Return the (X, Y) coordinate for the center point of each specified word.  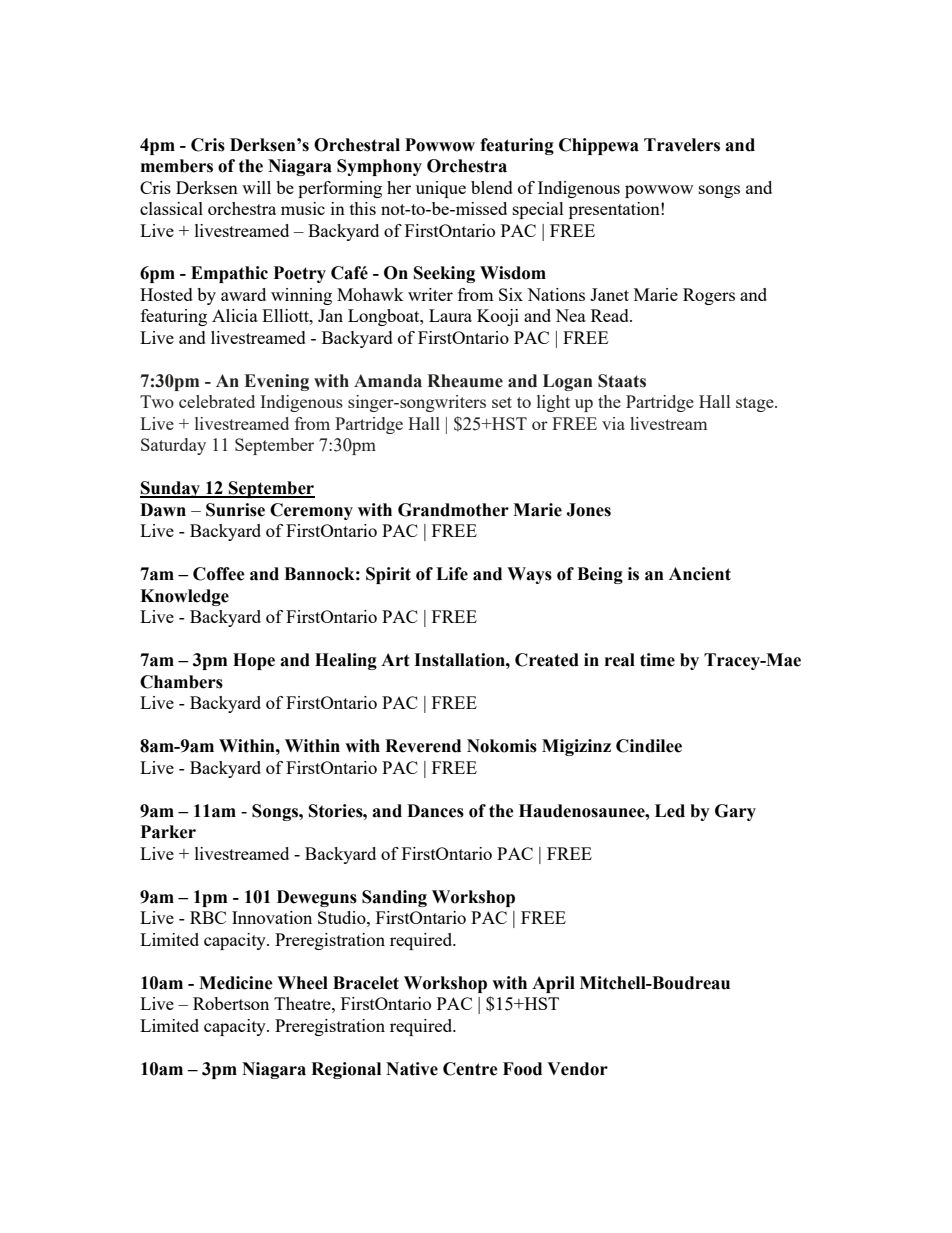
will (256, 187)
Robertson (231, 1003)
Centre (470, 1069)
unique (441, 189)
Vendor (577, 1069)
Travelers (682, 145)
